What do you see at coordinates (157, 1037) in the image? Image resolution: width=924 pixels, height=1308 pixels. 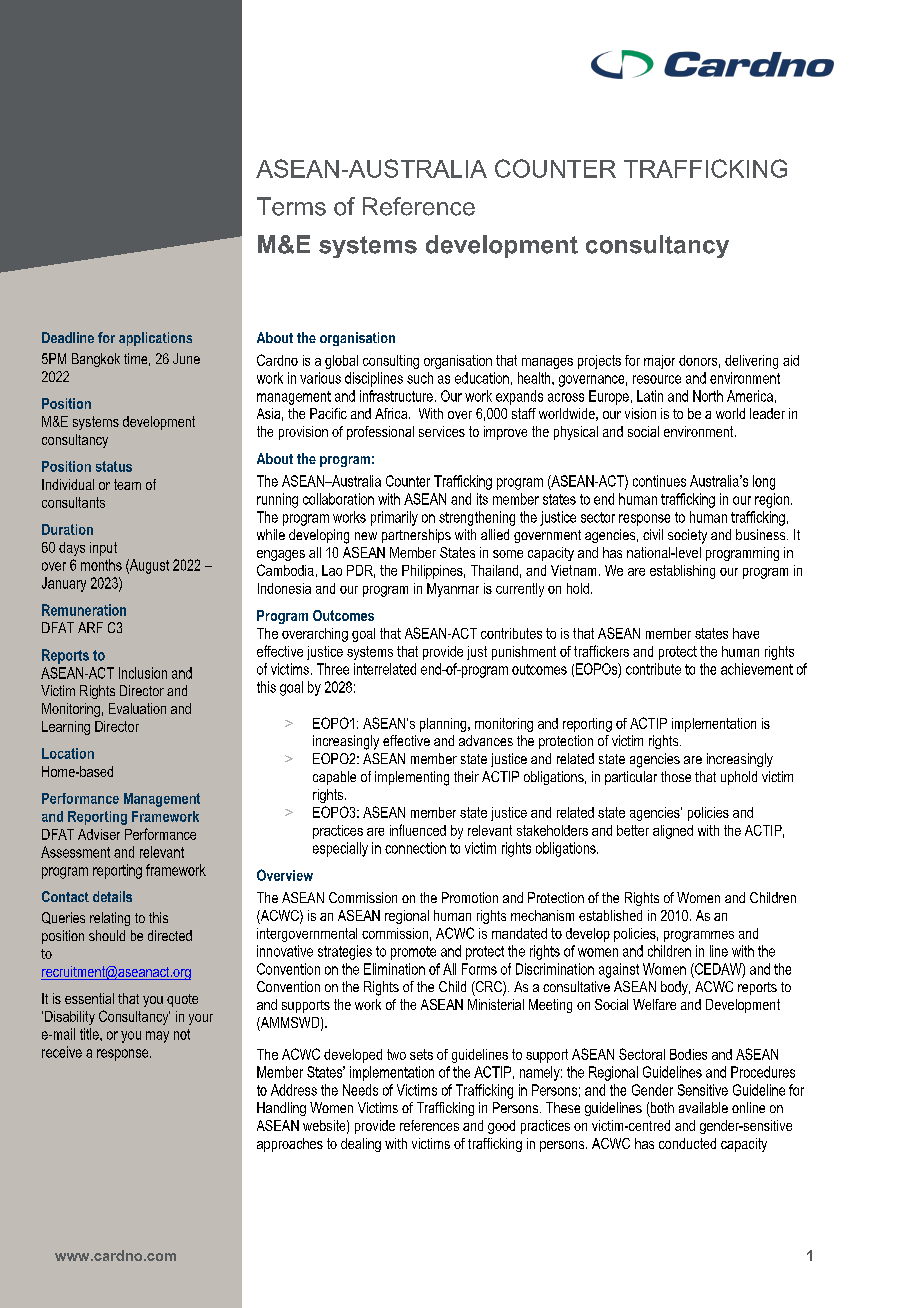 I see `may` at bounding box center [157, 1037].
